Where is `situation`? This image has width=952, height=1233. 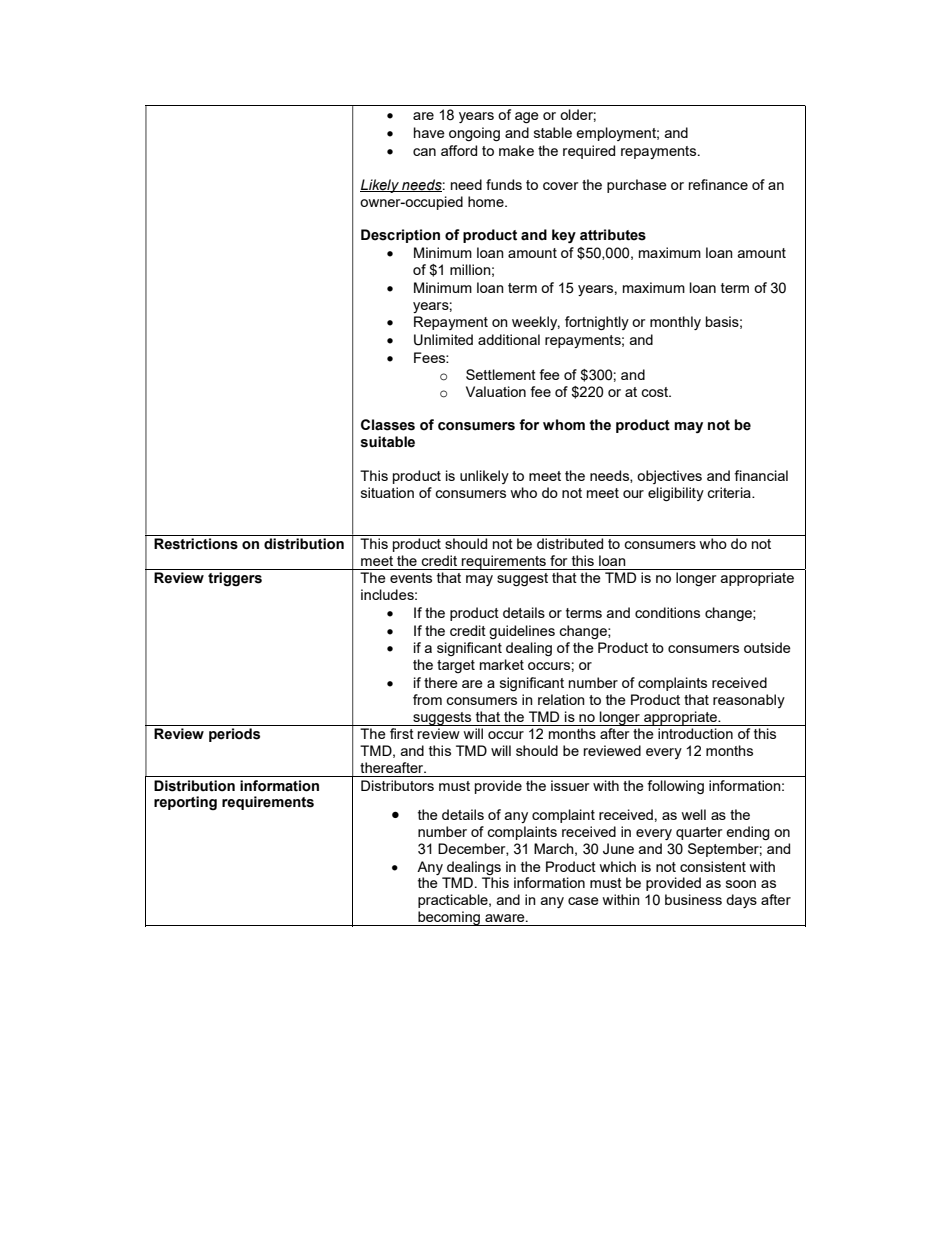
situation is located at coordinates (387, 492).
